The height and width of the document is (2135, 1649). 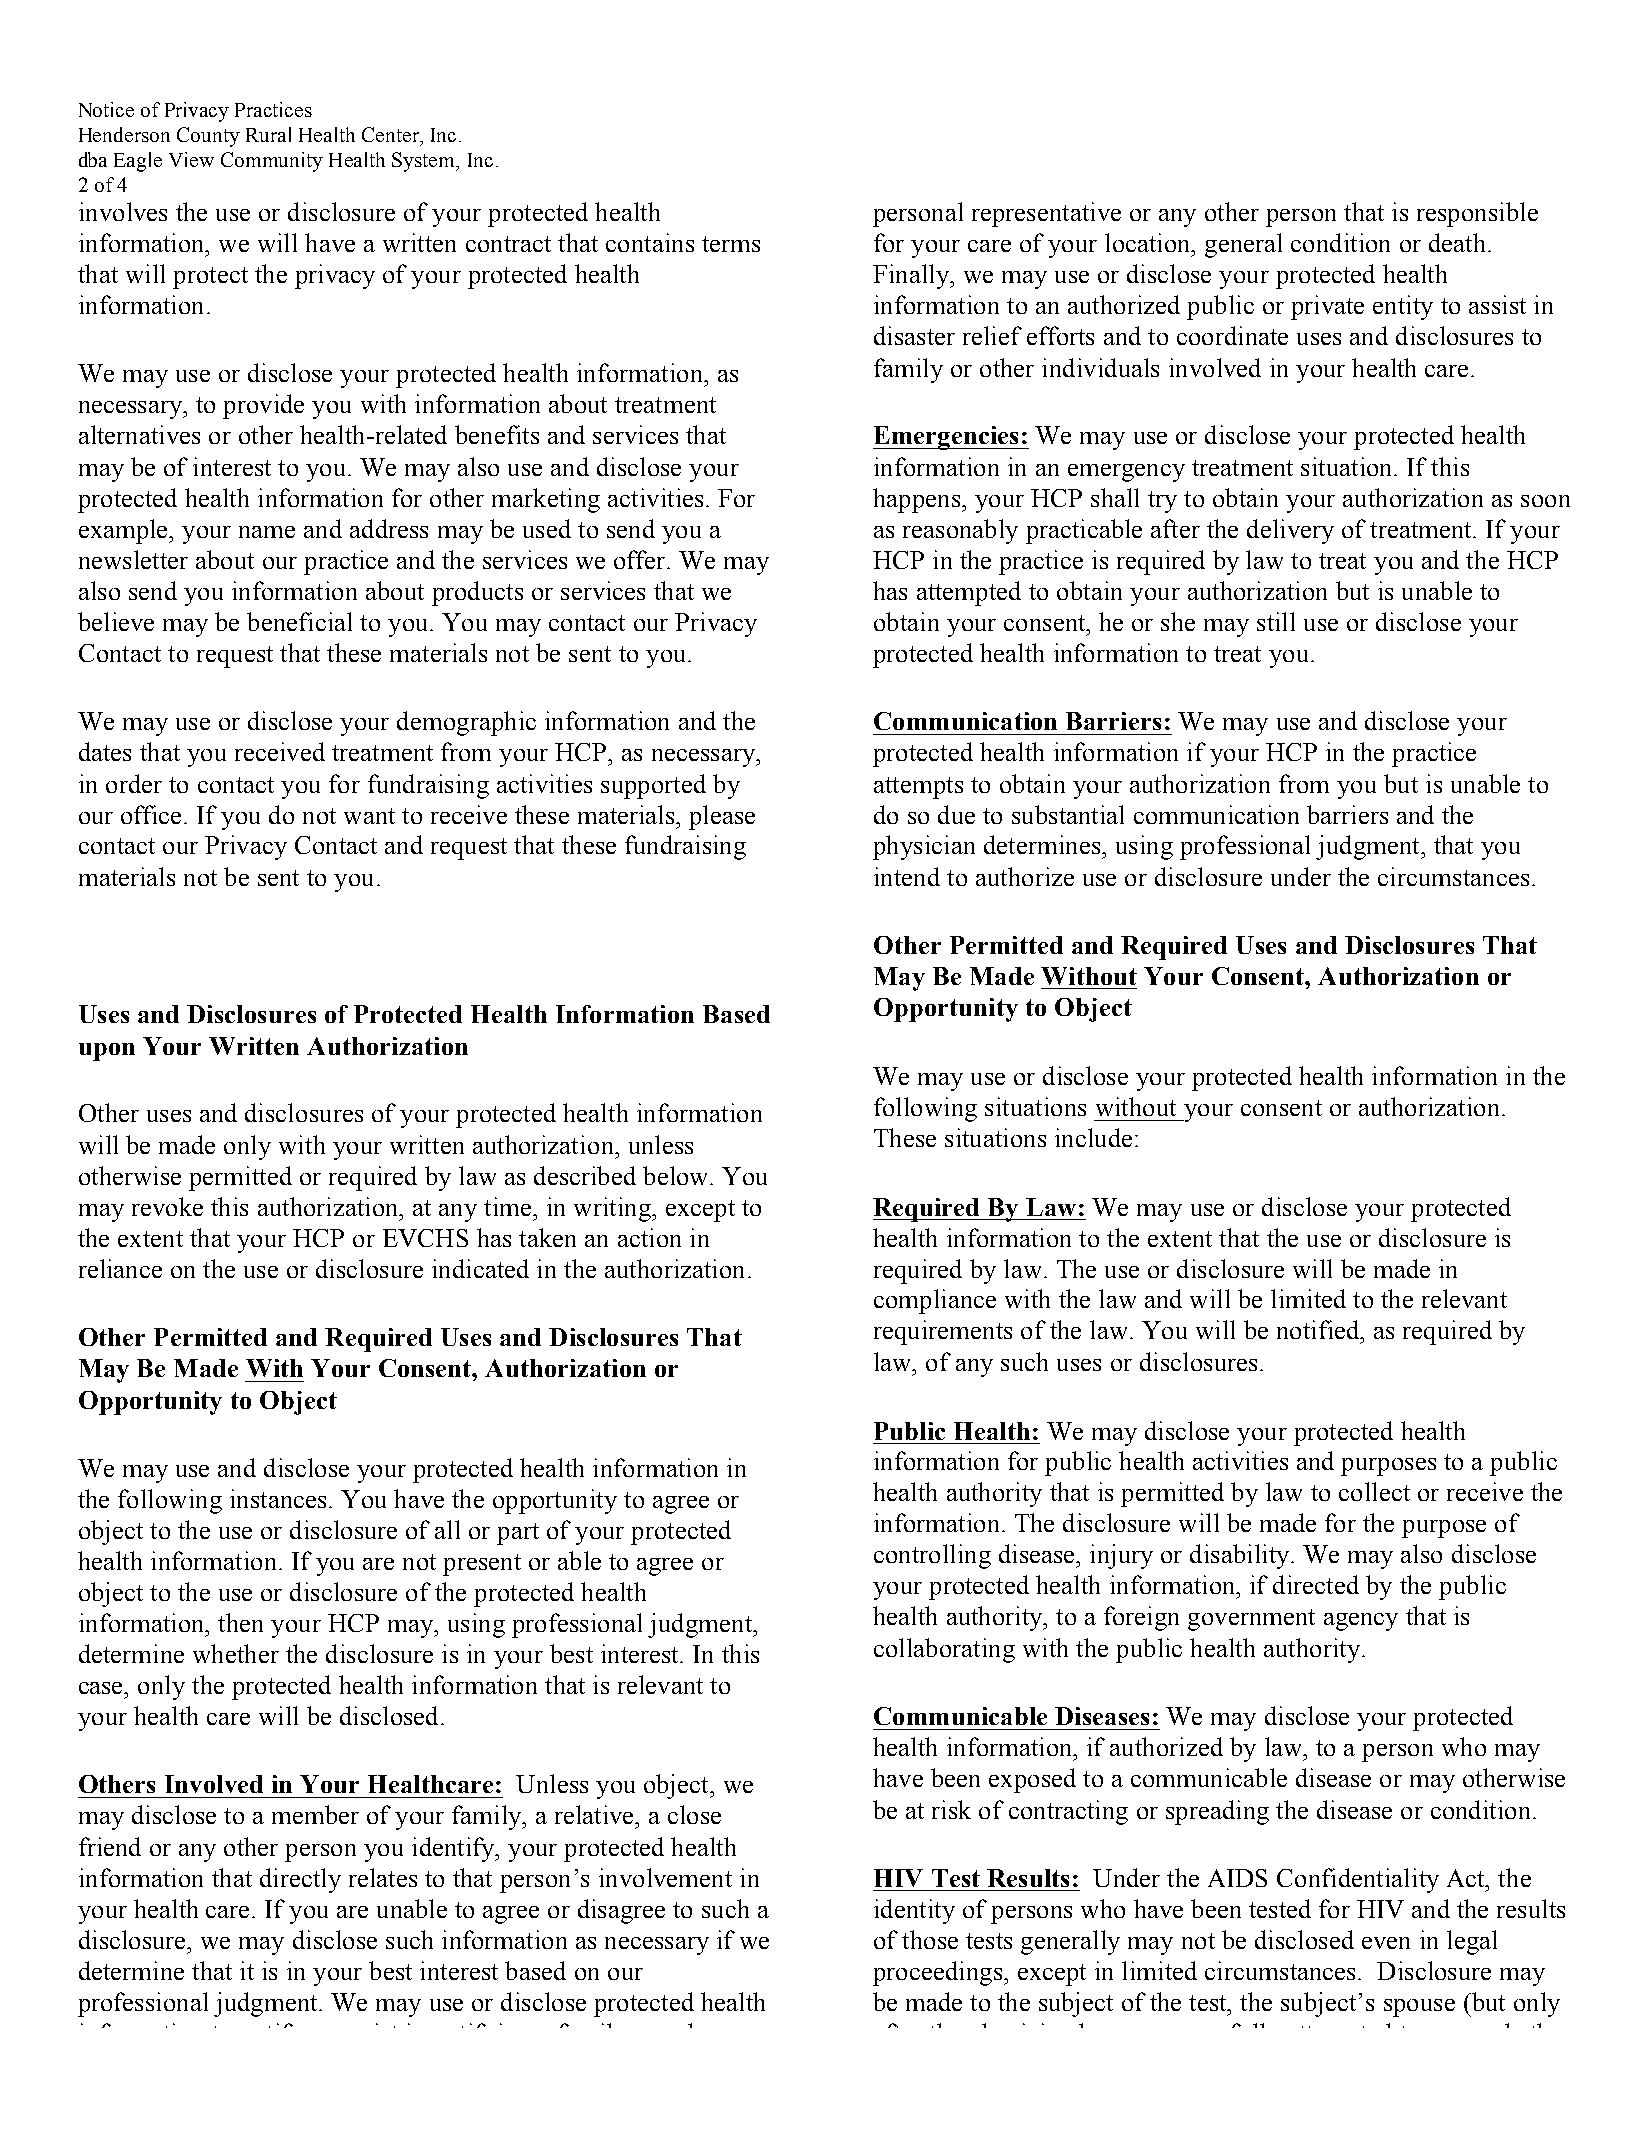 I want to click on still, so click(x=1276, y=621).
